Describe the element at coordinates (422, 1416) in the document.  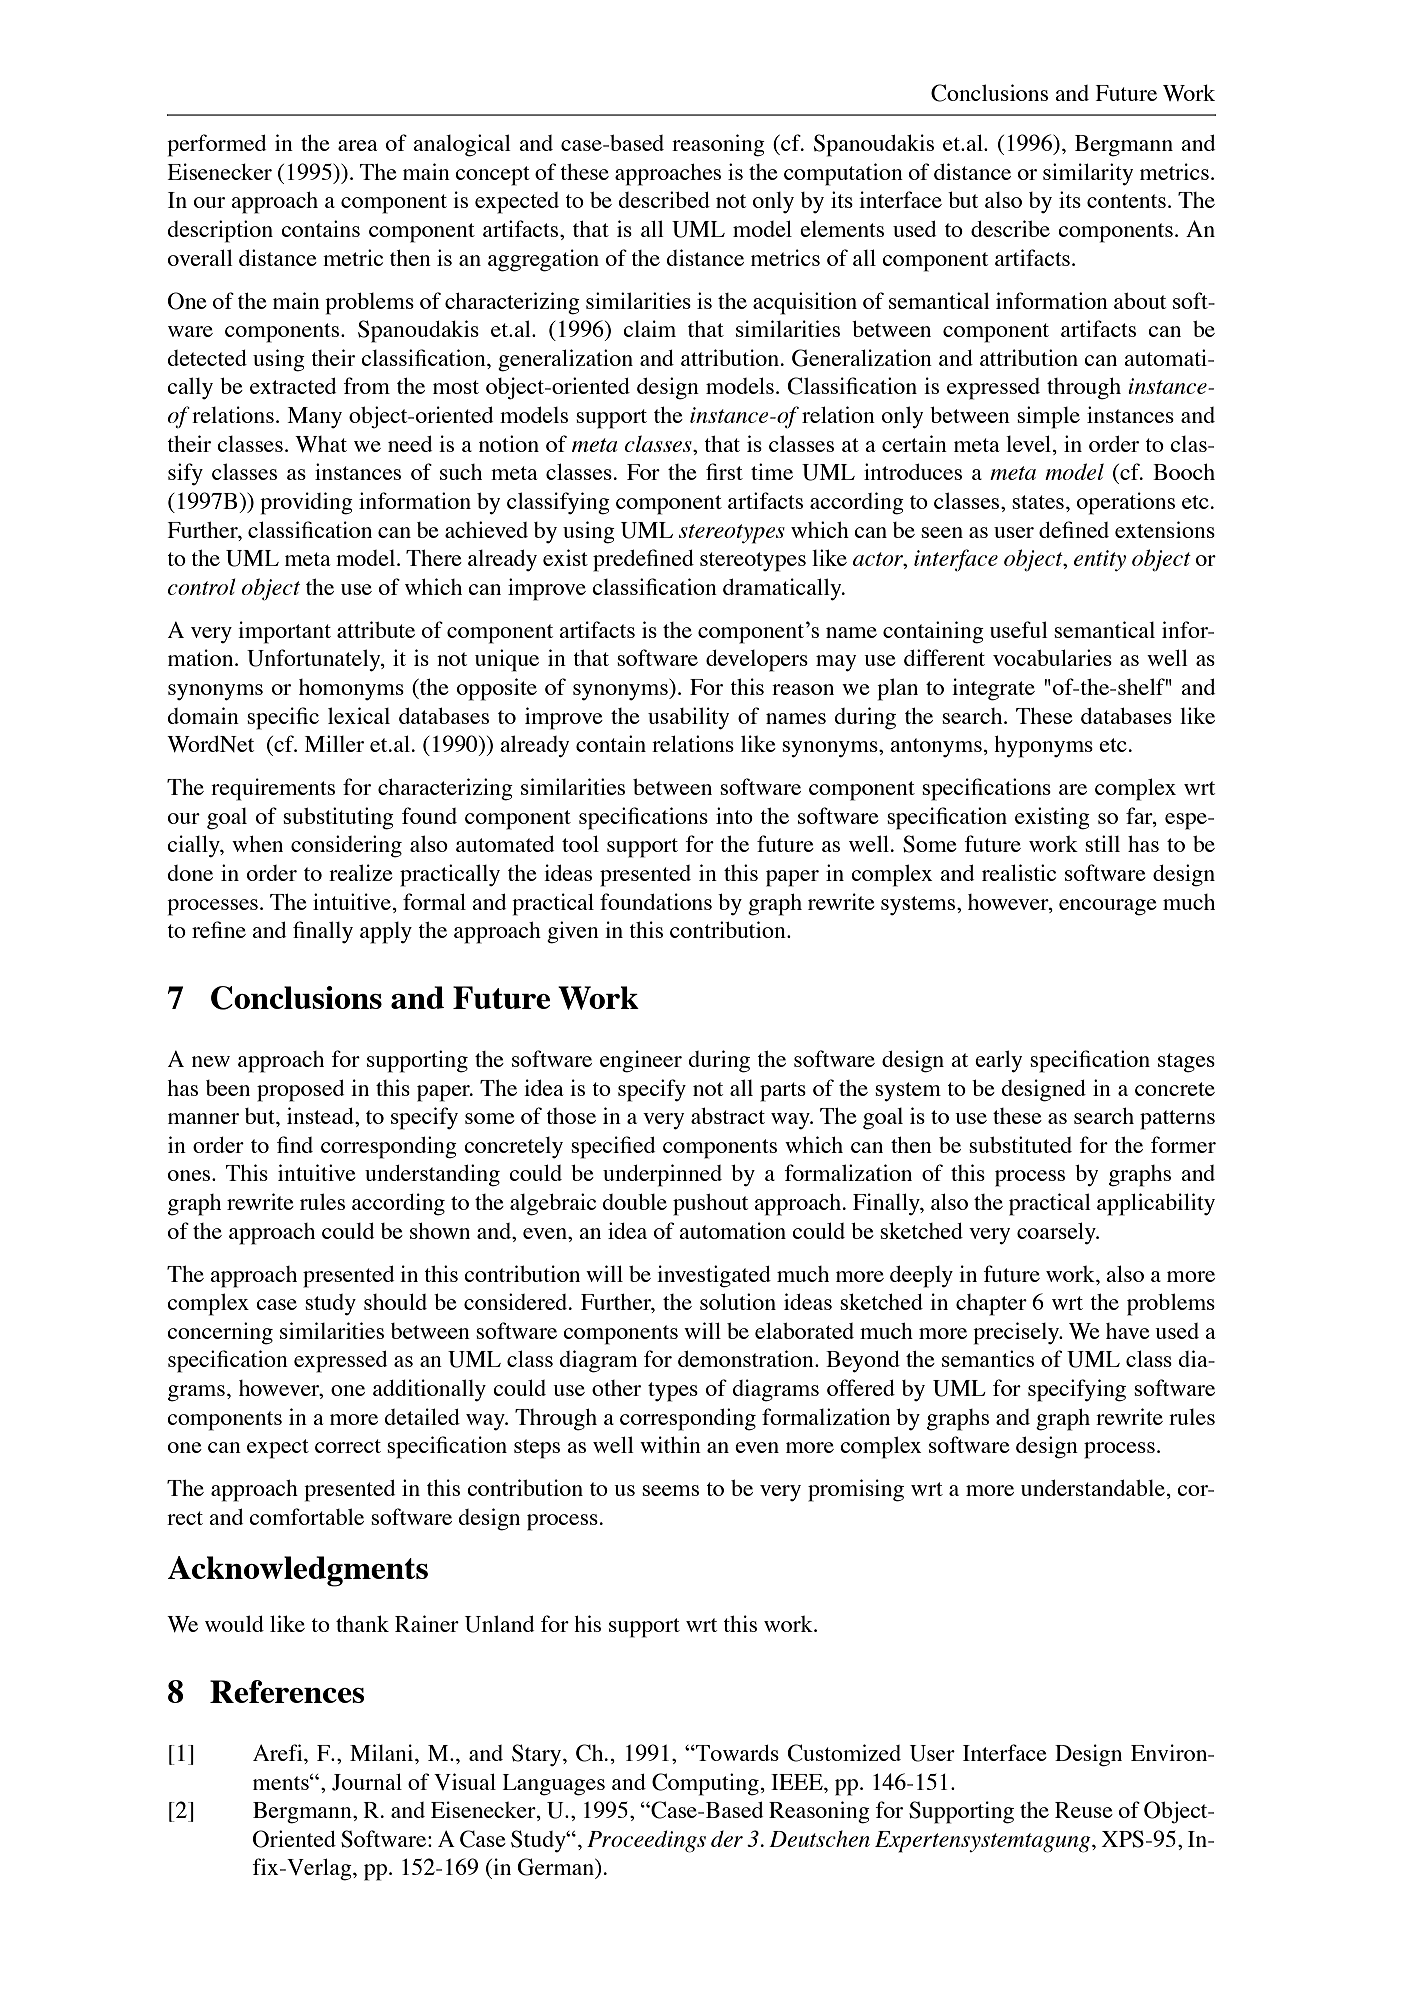
I see `detailed` at that location.
